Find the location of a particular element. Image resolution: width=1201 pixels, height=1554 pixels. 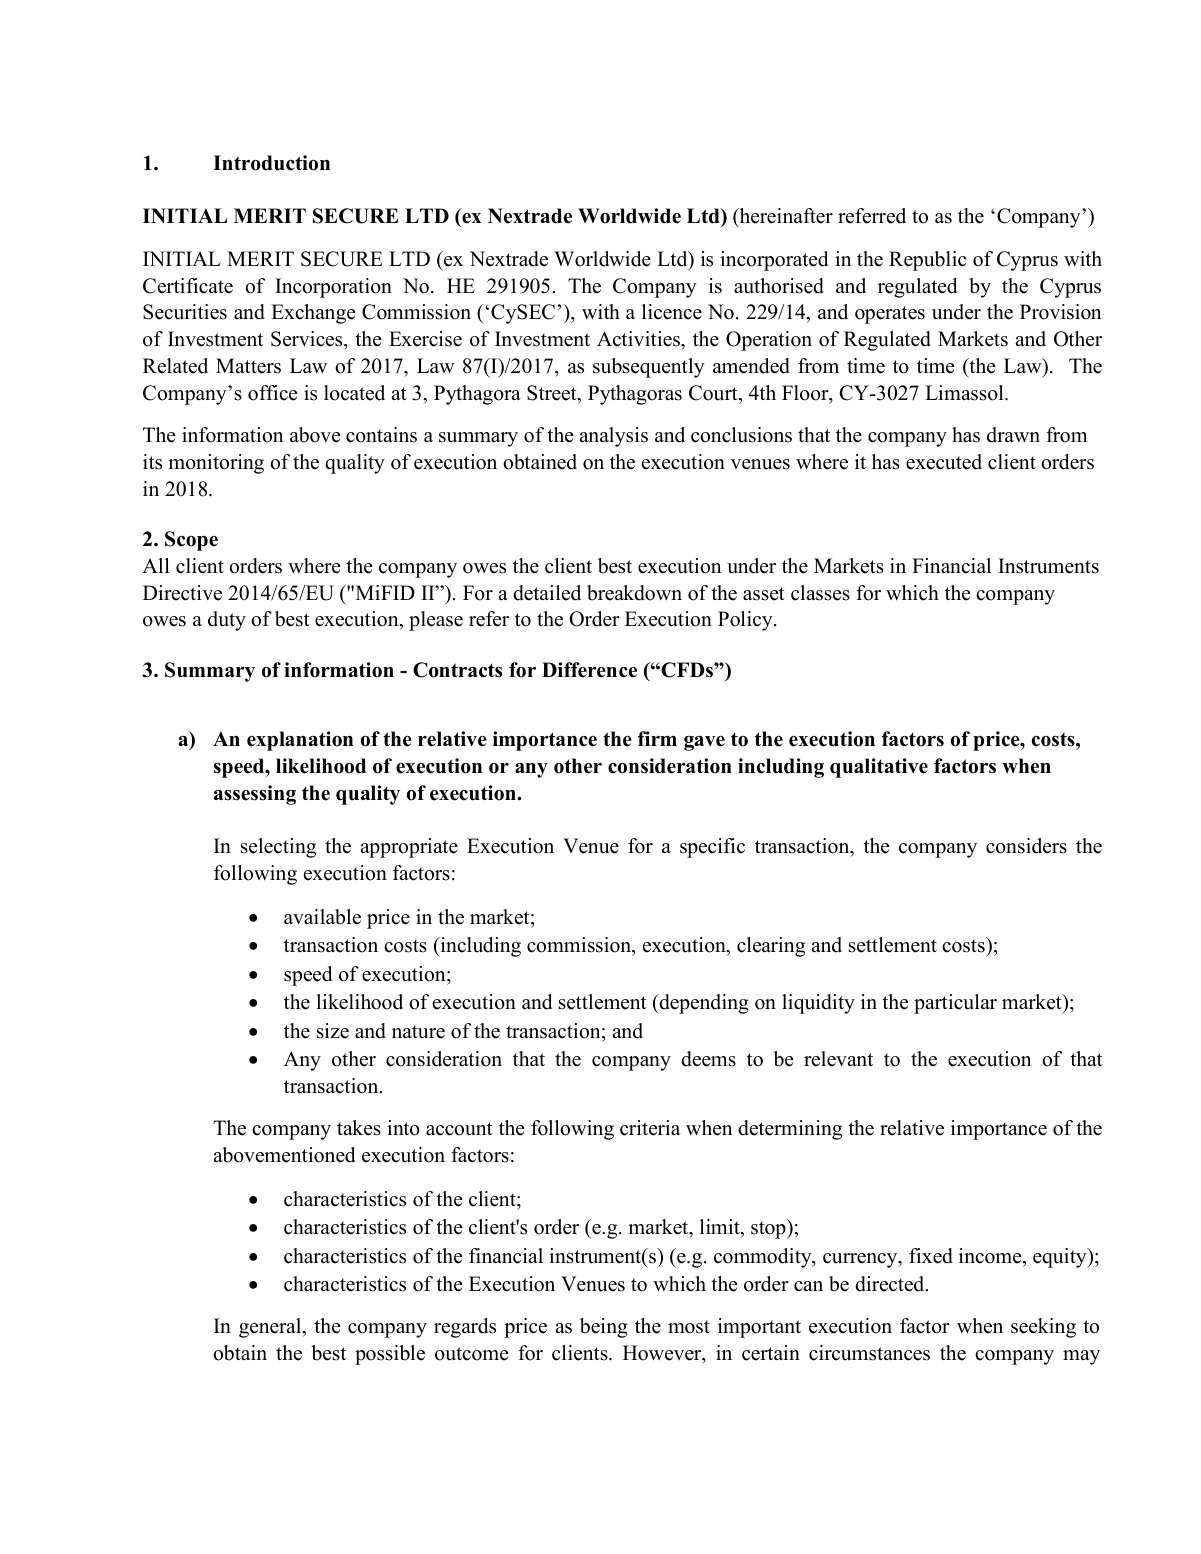

deems is located at coordinates (708, 1059).
